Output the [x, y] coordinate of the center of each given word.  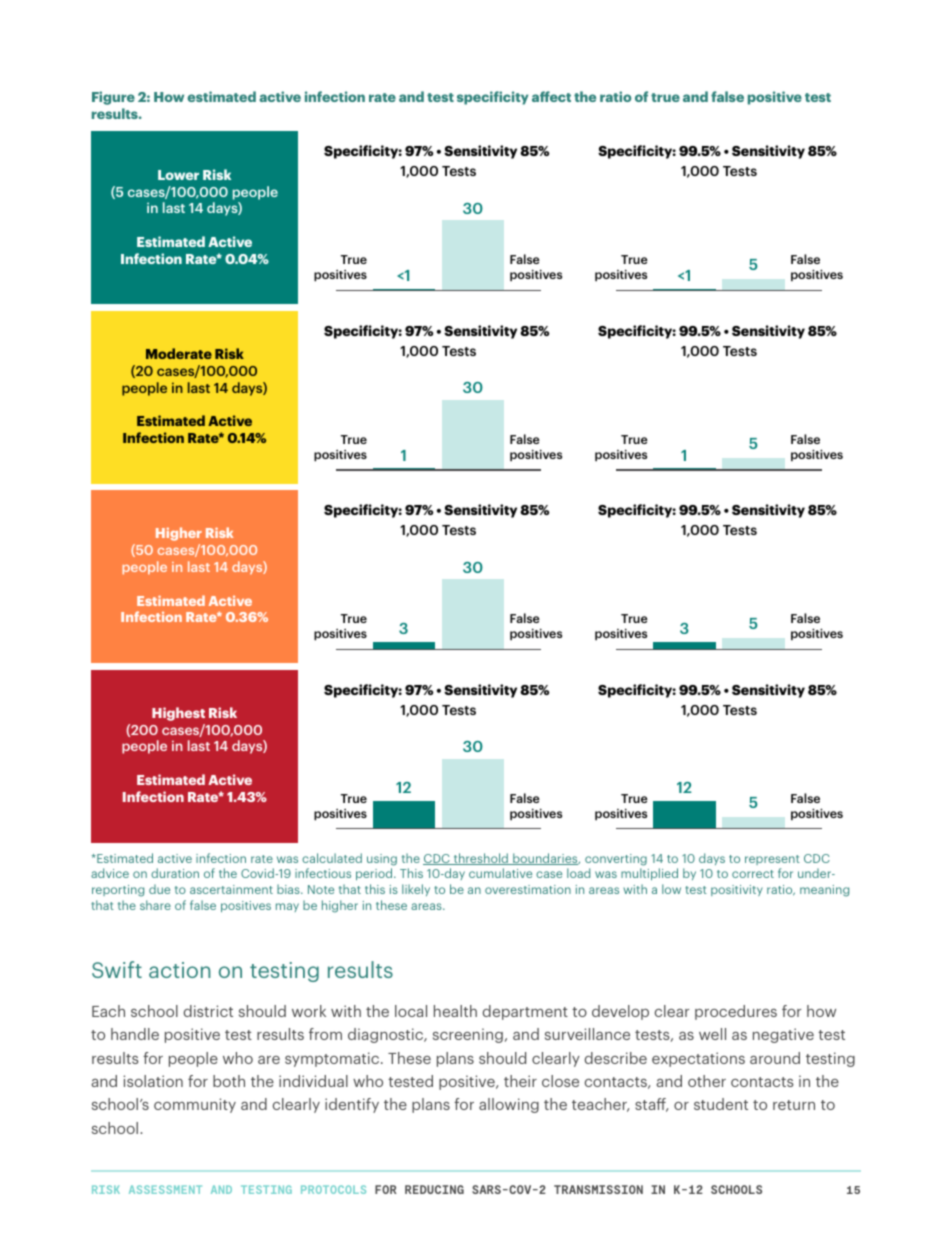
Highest [178, 714]
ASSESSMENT [165, 1189]
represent [772, 860]
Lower [178, 175]
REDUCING [434, 1189]
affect [551, 96]
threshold [480, 859]
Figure [113, 98]
